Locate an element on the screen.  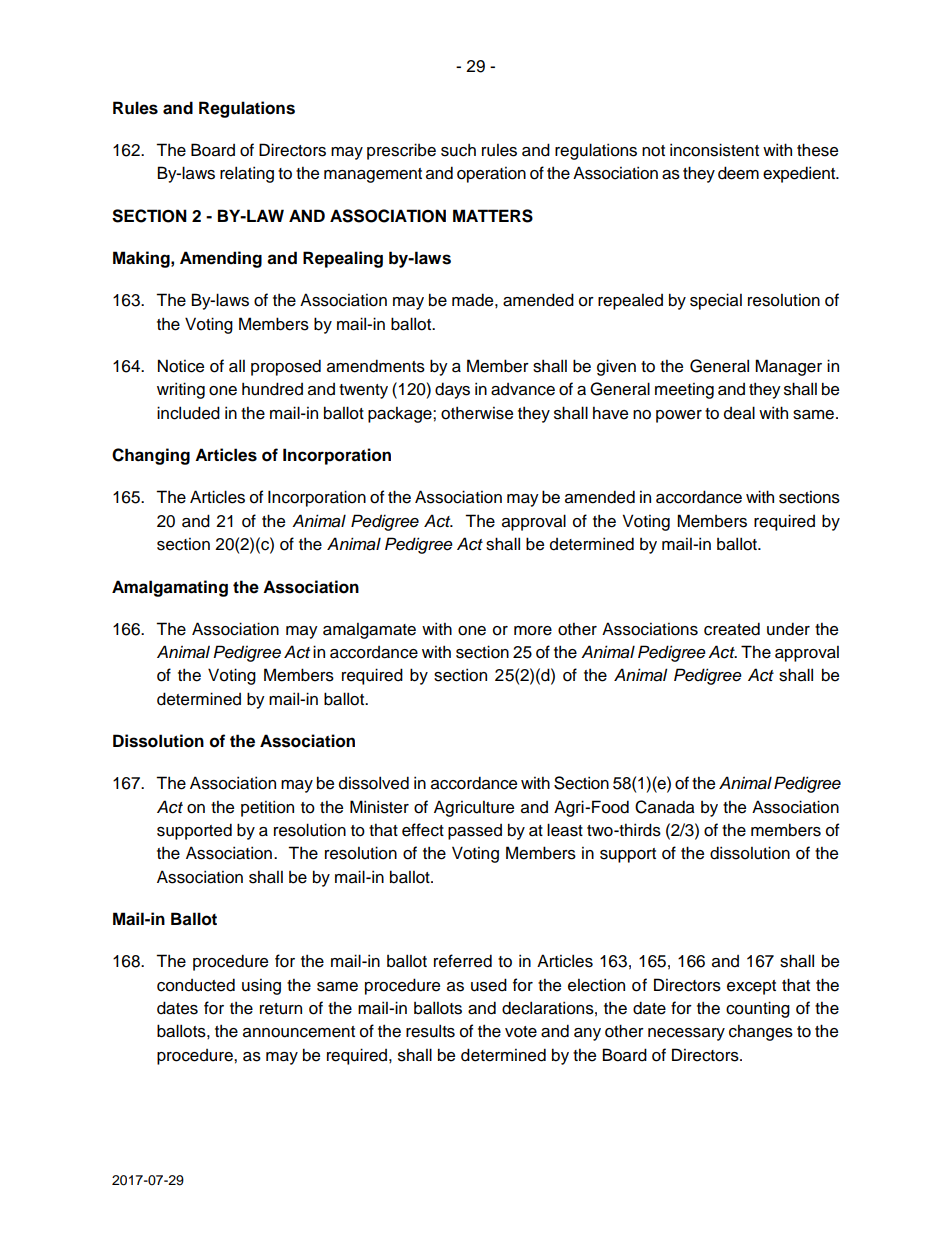
petition is located at coordinates (267, 808).
